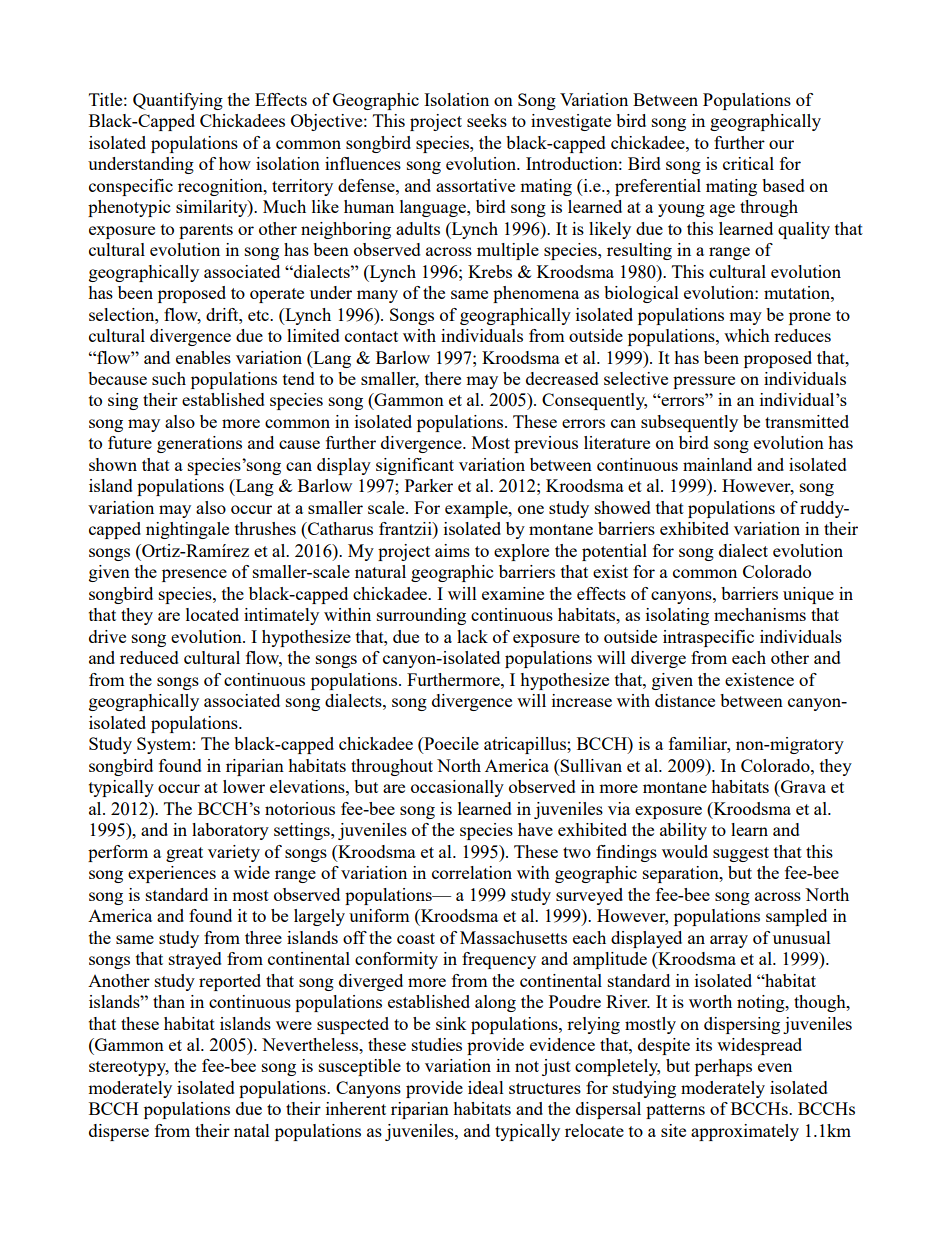  What do you see at coordinates (748, 163) in the document?
I see `critical` at bounding box center [748, 163].
